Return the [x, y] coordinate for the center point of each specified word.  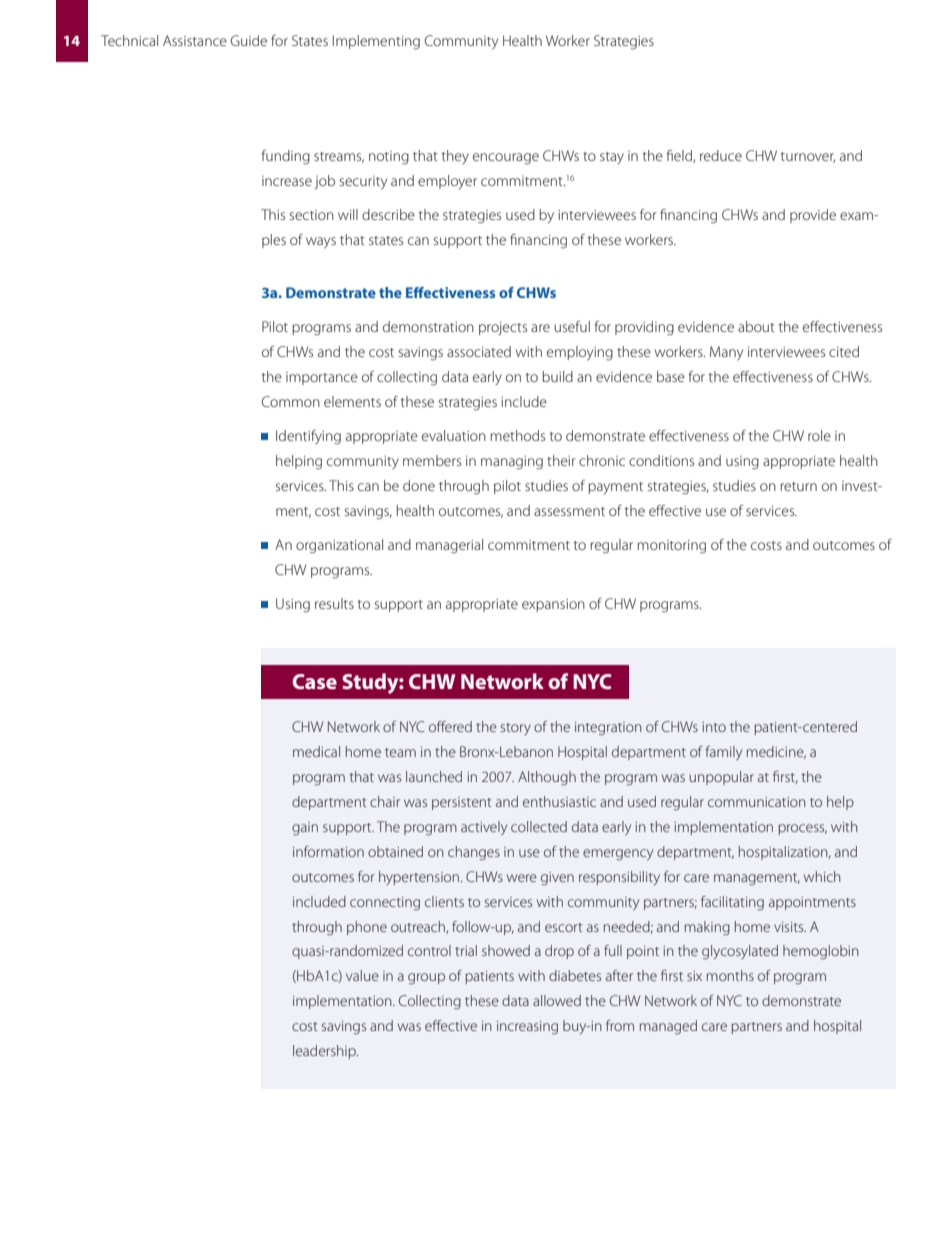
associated [479, 351]
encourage [506, 158]
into [714, 727]
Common [291, 401]
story [516, 729]
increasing [527, 1027]
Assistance [195, 40]
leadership [325, 1052]
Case [314, 681]
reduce [721, 155]
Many [726, 353]
